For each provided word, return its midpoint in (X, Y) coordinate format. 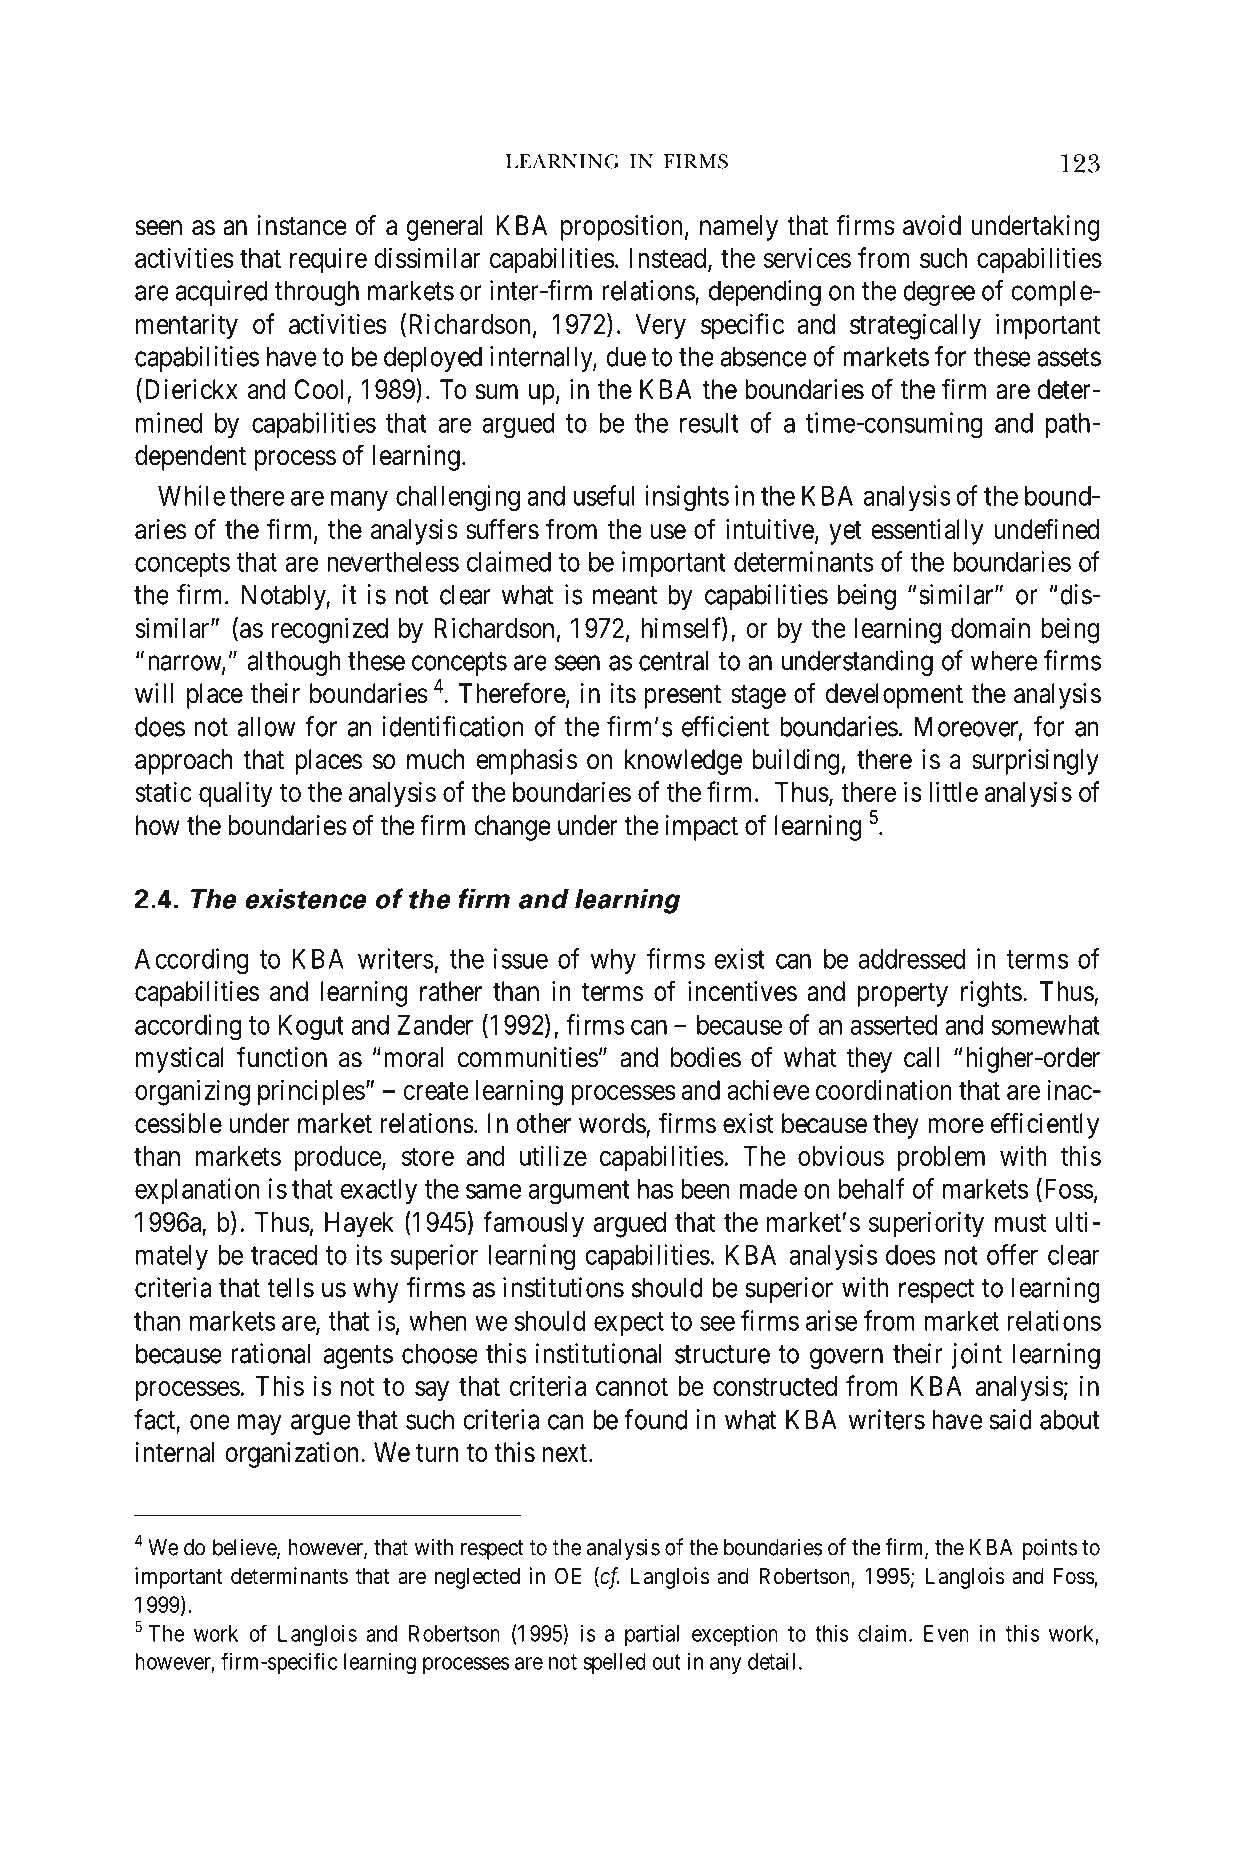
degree (939, 293)
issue (521, 958)
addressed (912, 959)
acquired (222, 293)
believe (245, 1548)
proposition (621, 228)
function (282, 1057)
